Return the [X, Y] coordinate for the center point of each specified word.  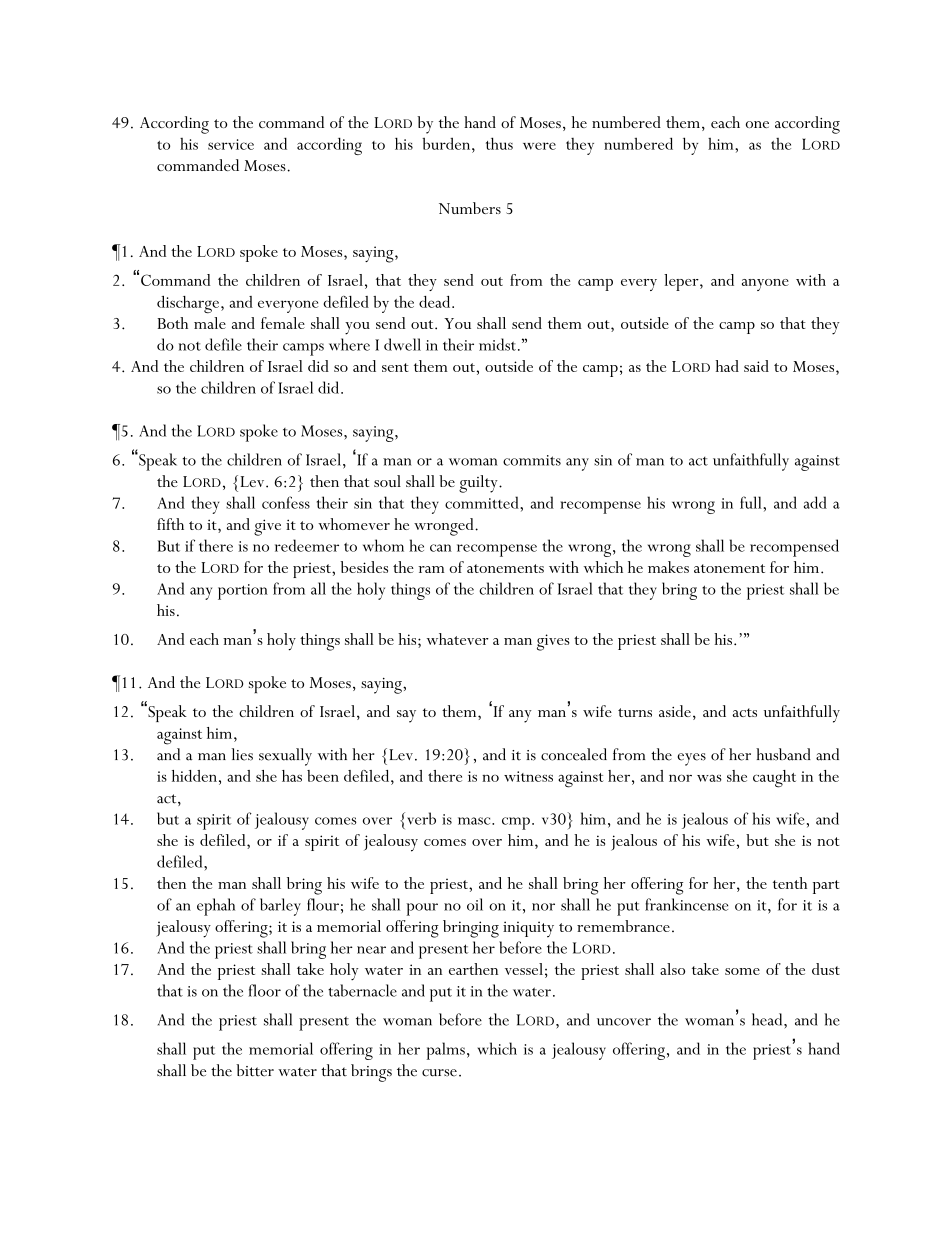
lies [242, 754]
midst [497, 344]
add [815, 502]
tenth [790, 883]
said [756, 366]
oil [475, 904]
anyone [765, 285]
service [231, 144]
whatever [458, 639]
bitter [255, 1070]
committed [483, 502]
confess [286, 502]
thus [499, 143]
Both [173, 323]
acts [745, 712]
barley [280, 907]
